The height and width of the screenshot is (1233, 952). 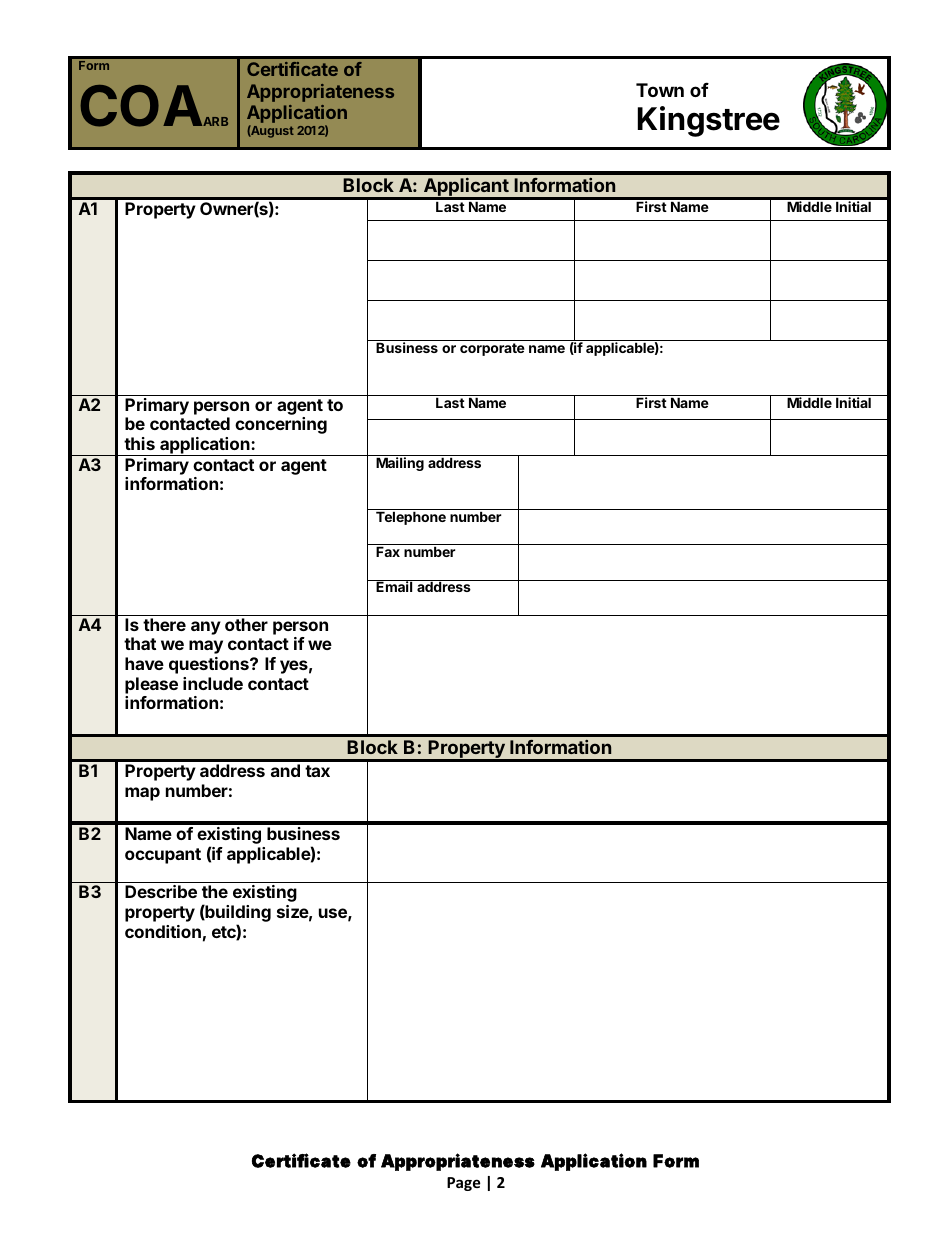 What do you see at coordinates (281, 425) in the screenshot?
I see `concerning` at bounding box center [281, 425].
